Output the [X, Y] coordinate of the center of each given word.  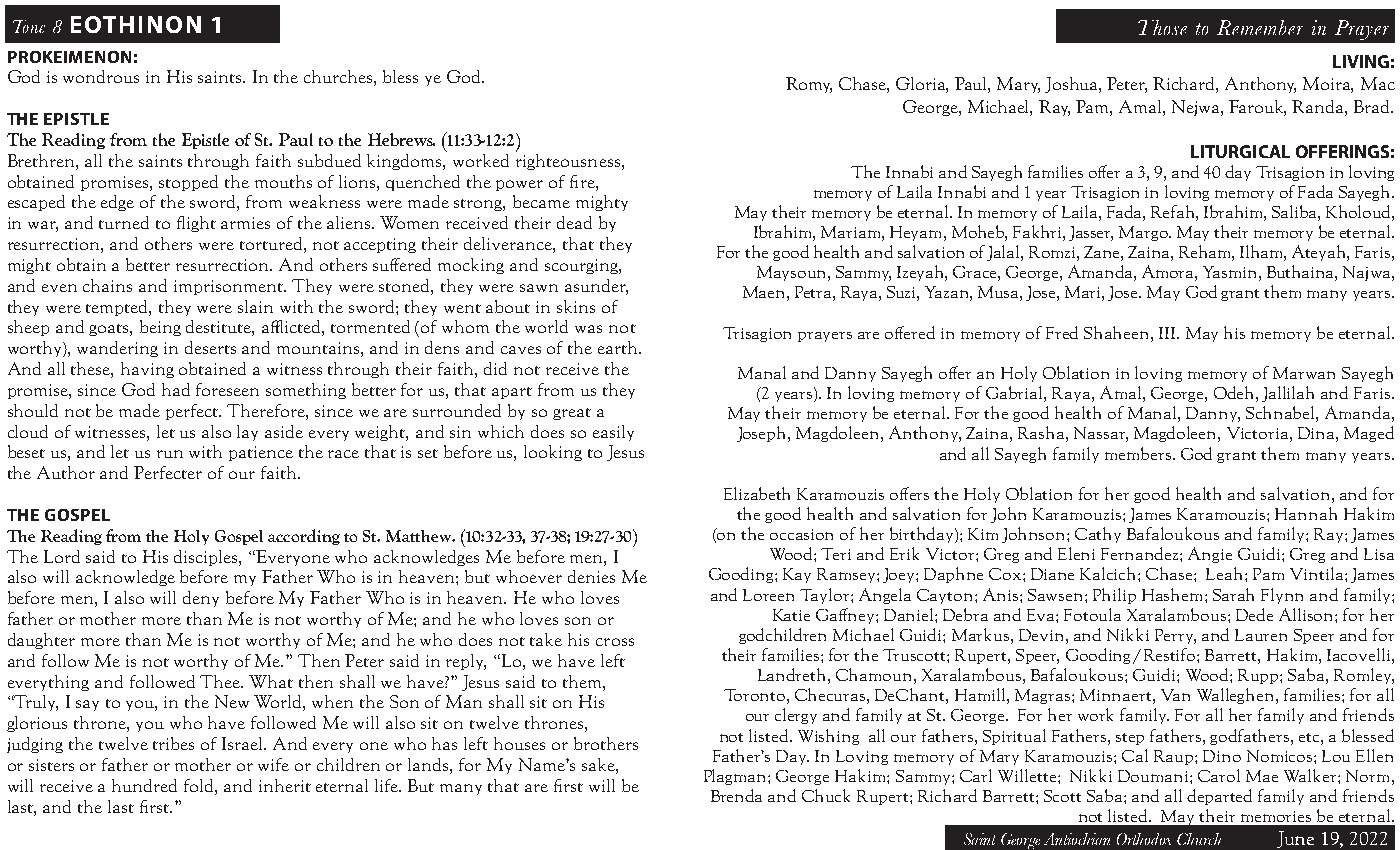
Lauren [1261, 635]
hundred [144, 785]
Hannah [1306, 513]
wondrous [101, 76]
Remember [1260, 27]
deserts [210, 347]
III [1168, 333]
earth [619, 347]
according [304, 537]
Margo [1144, 233]
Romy [809, 85]
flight [196, 224]
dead [574, 222]
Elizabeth [757, 493]
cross [615, 642]
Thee [221, 681]
